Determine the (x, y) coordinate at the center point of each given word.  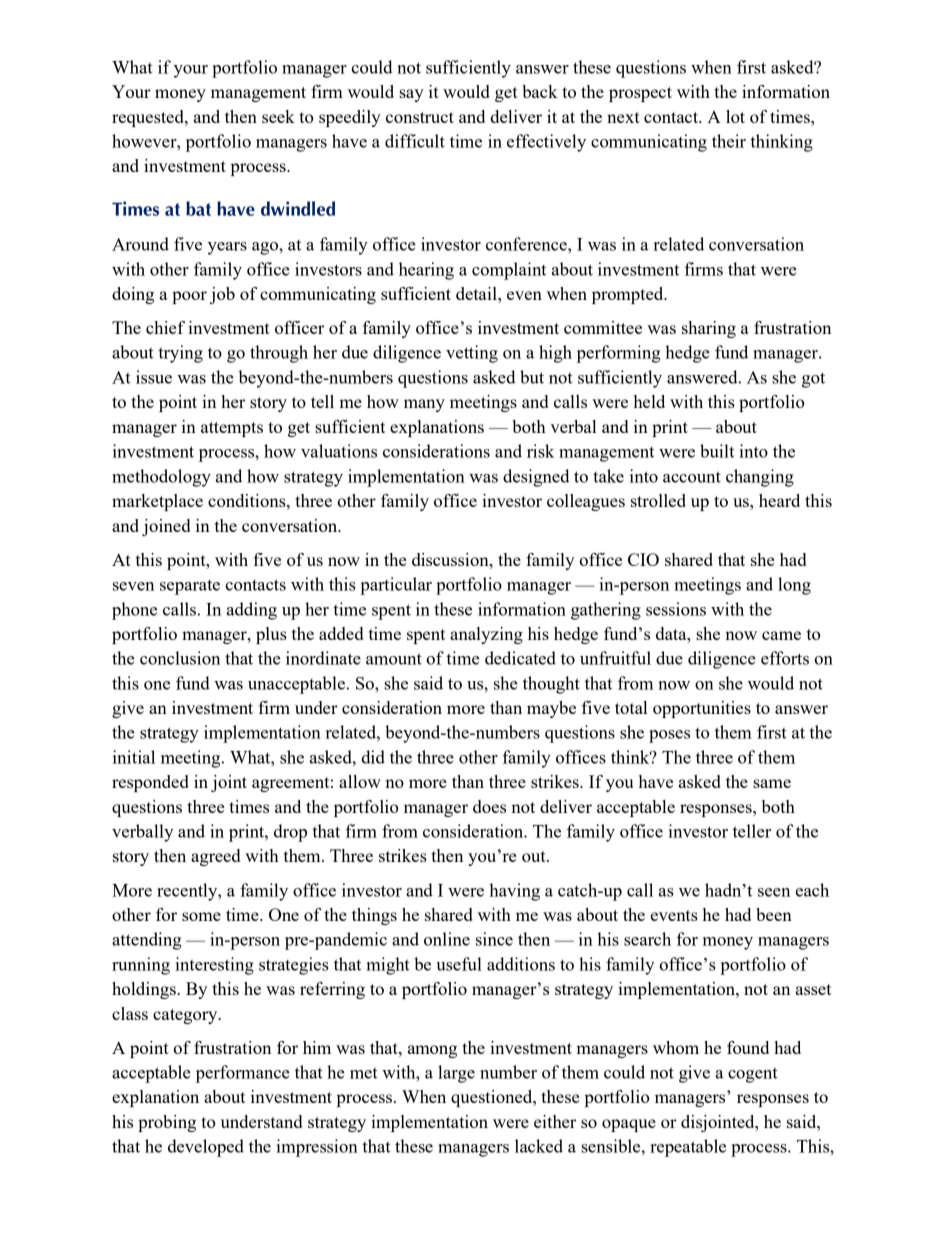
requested (149, 118)
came (781, 635)
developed (206, 1148)
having (514, 892)
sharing (709, 329)
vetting (472, 354)
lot (735, 116)
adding (252, 611)
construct (420, 117)
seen (774, 892)
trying (180, 354)
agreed (215, 857)
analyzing (486, 635)
